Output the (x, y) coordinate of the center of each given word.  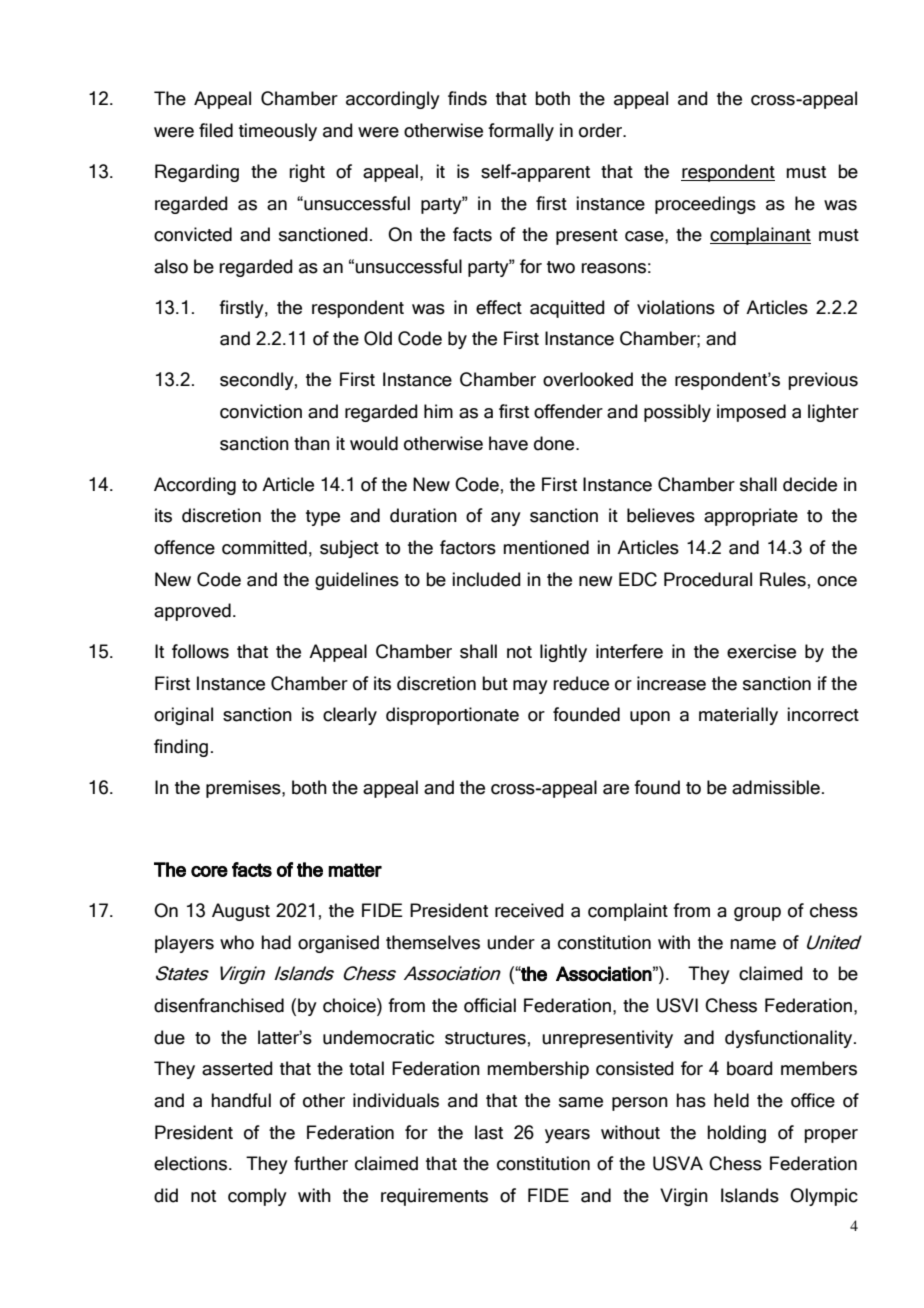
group (757, 914)
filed (216, 130)
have (508, 443)
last (489, 1132)
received (529, 910)
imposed (751, 413)
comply (257, 1197)
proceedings (705, 205)
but (495, 683)
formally (521, 132)
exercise (761, 651)
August (241, 912)
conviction (261, 411)
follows (200, 651)
